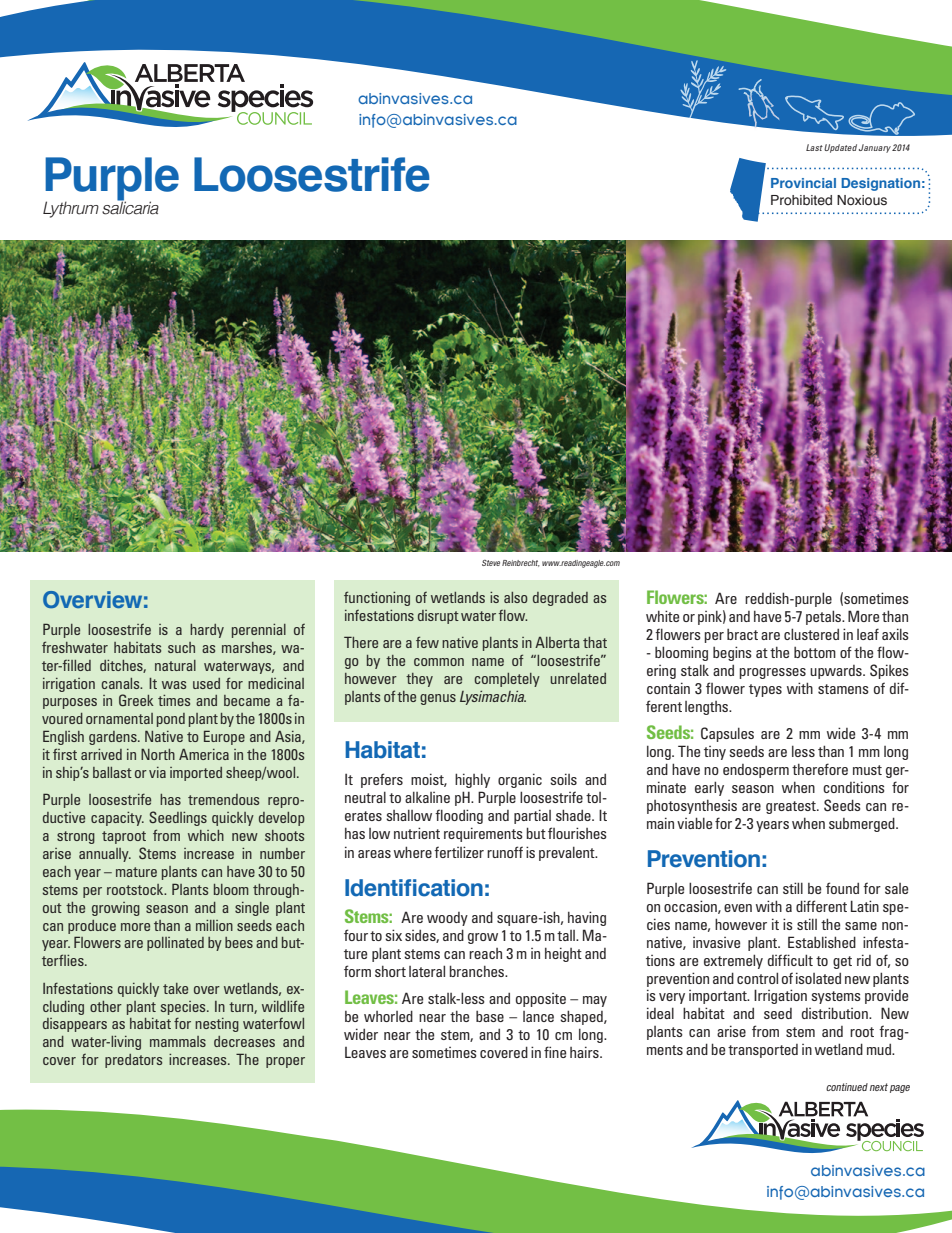 The image size is (952, 1233). I want to click on mammals, so click(178, 1041).
